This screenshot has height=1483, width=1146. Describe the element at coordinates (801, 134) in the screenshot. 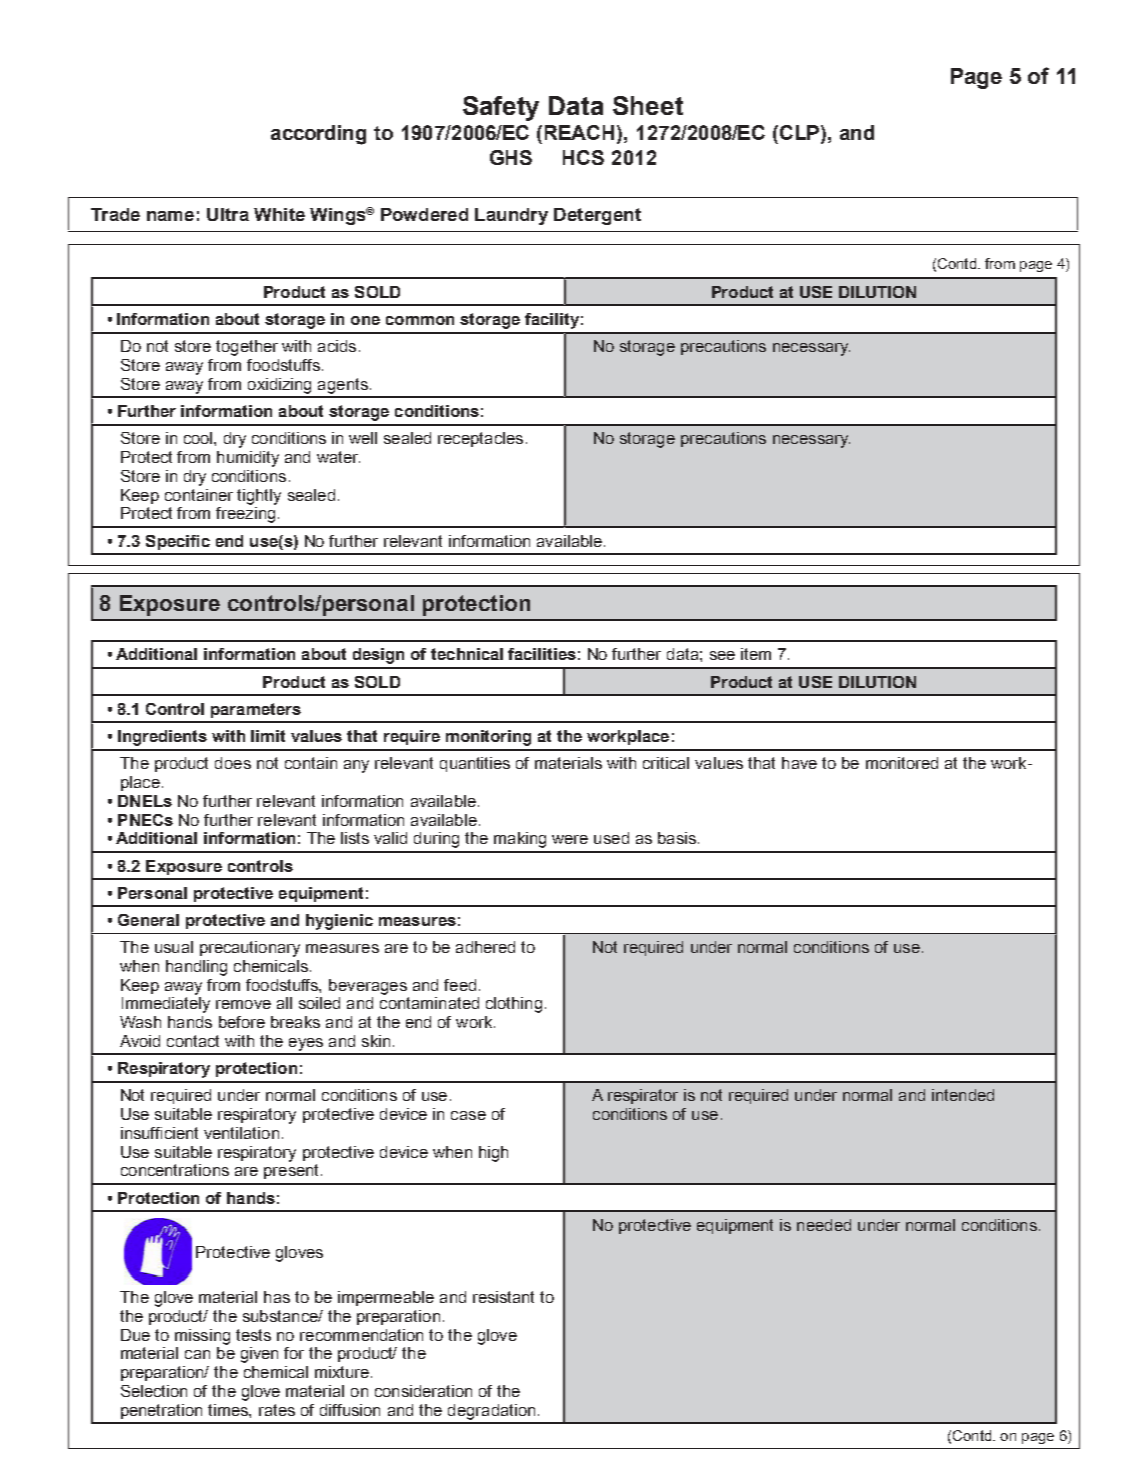

I see `CLP` at that location.
